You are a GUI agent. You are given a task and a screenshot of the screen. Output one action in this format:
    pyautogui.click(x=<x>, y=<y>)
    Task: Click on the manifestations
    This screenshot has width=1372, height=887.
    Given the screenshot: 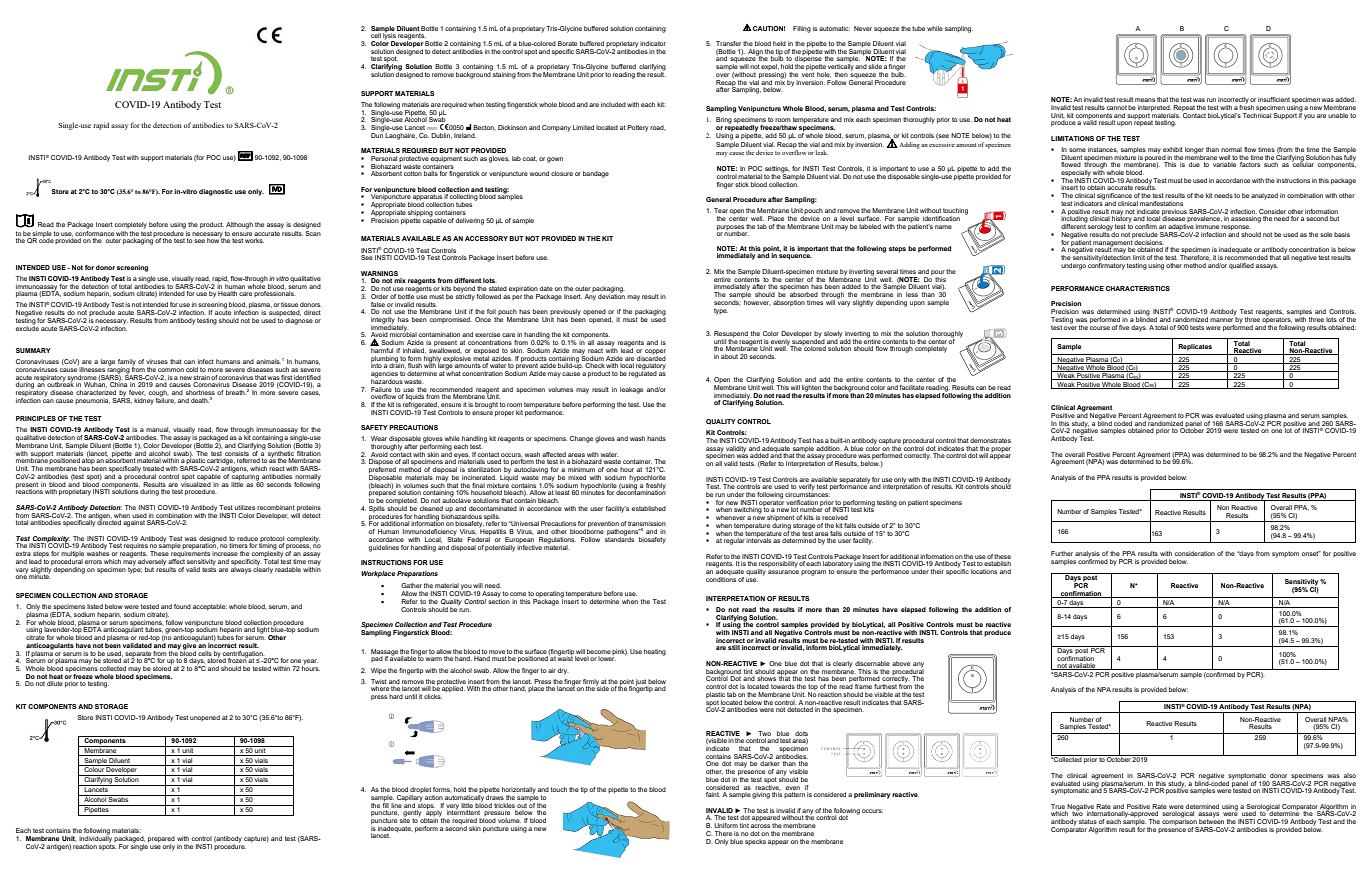 What is the action you would take?
    pyautogui.click(x=1161, y=203)
